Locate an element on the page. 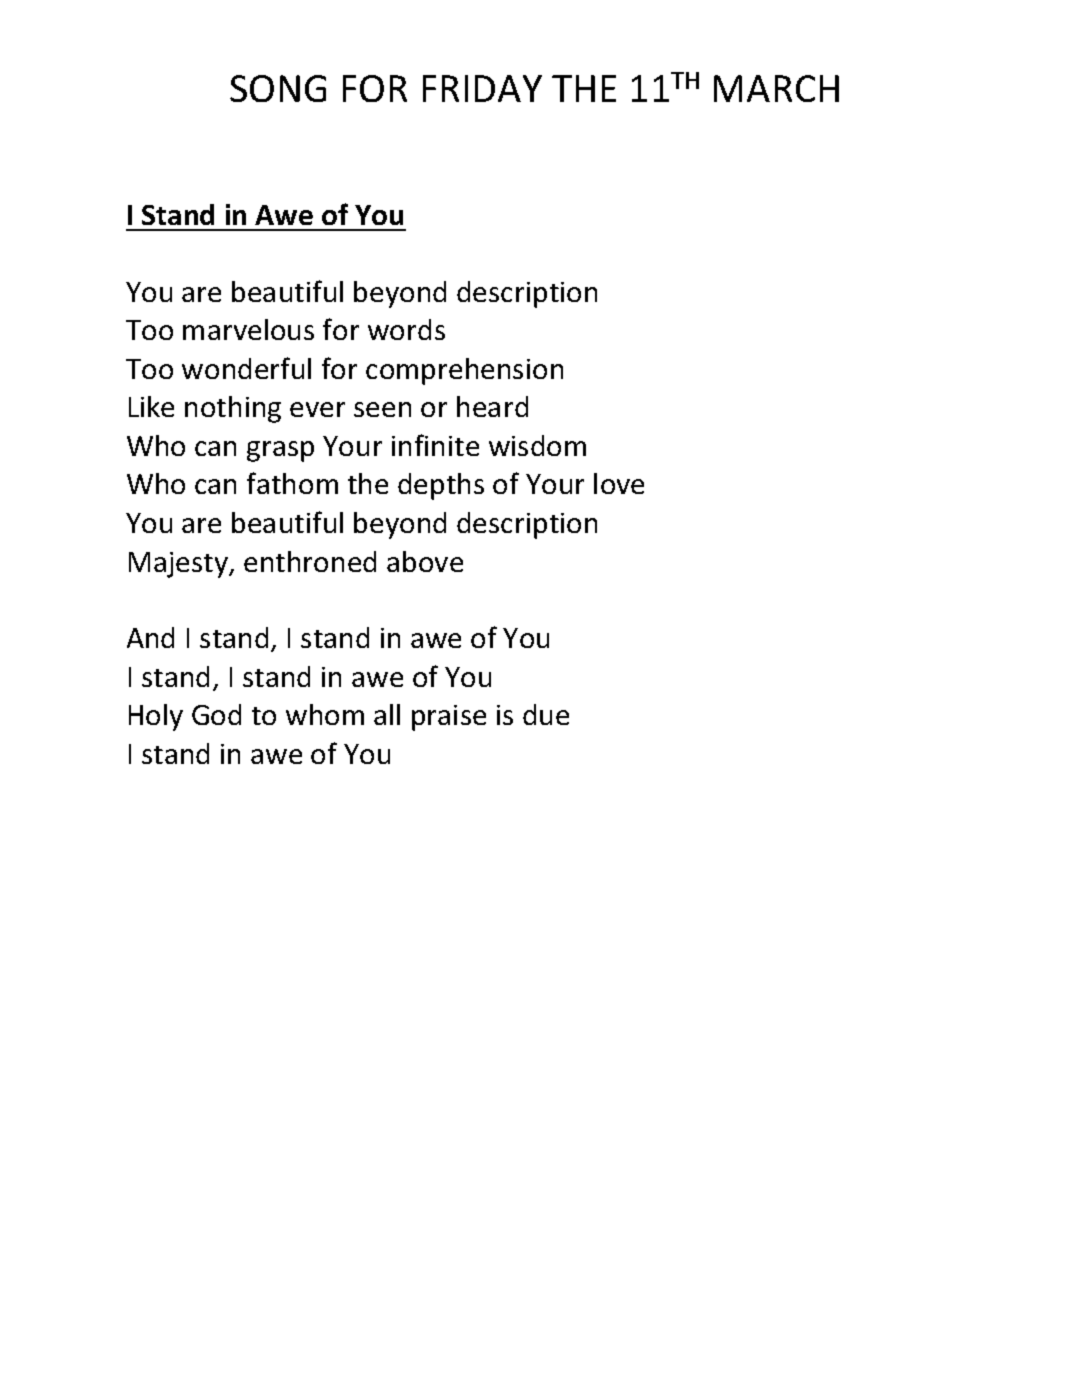 The height and width of the document is (1387, 1072). MARCH is located at coordinates (776, 88).
